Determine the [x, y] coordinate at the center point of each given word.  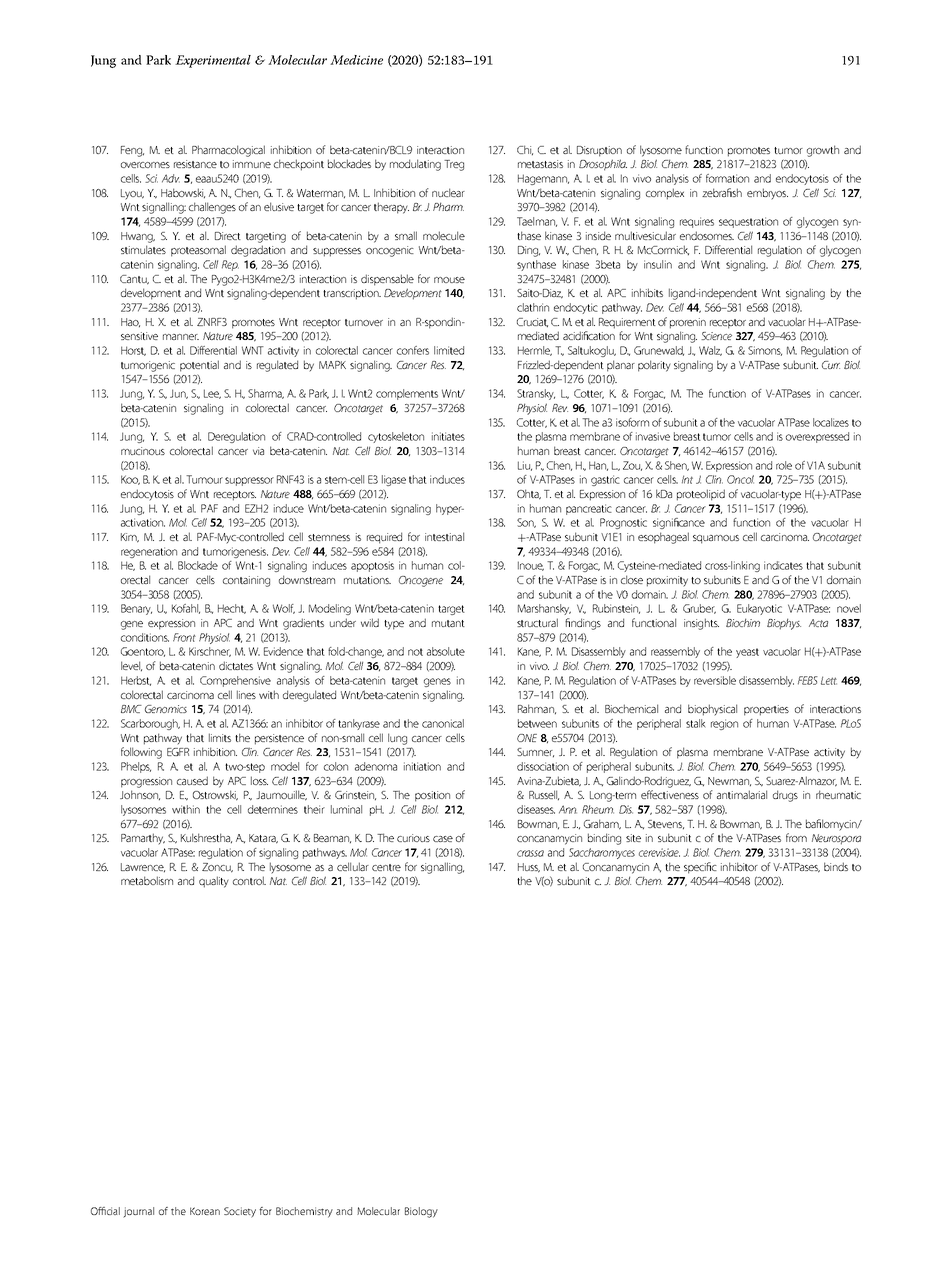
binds [836, 866]
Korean [205, 1211]
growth [823, 151]
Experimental [213, 61]
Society [240, 1212]
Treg [454, 165]
